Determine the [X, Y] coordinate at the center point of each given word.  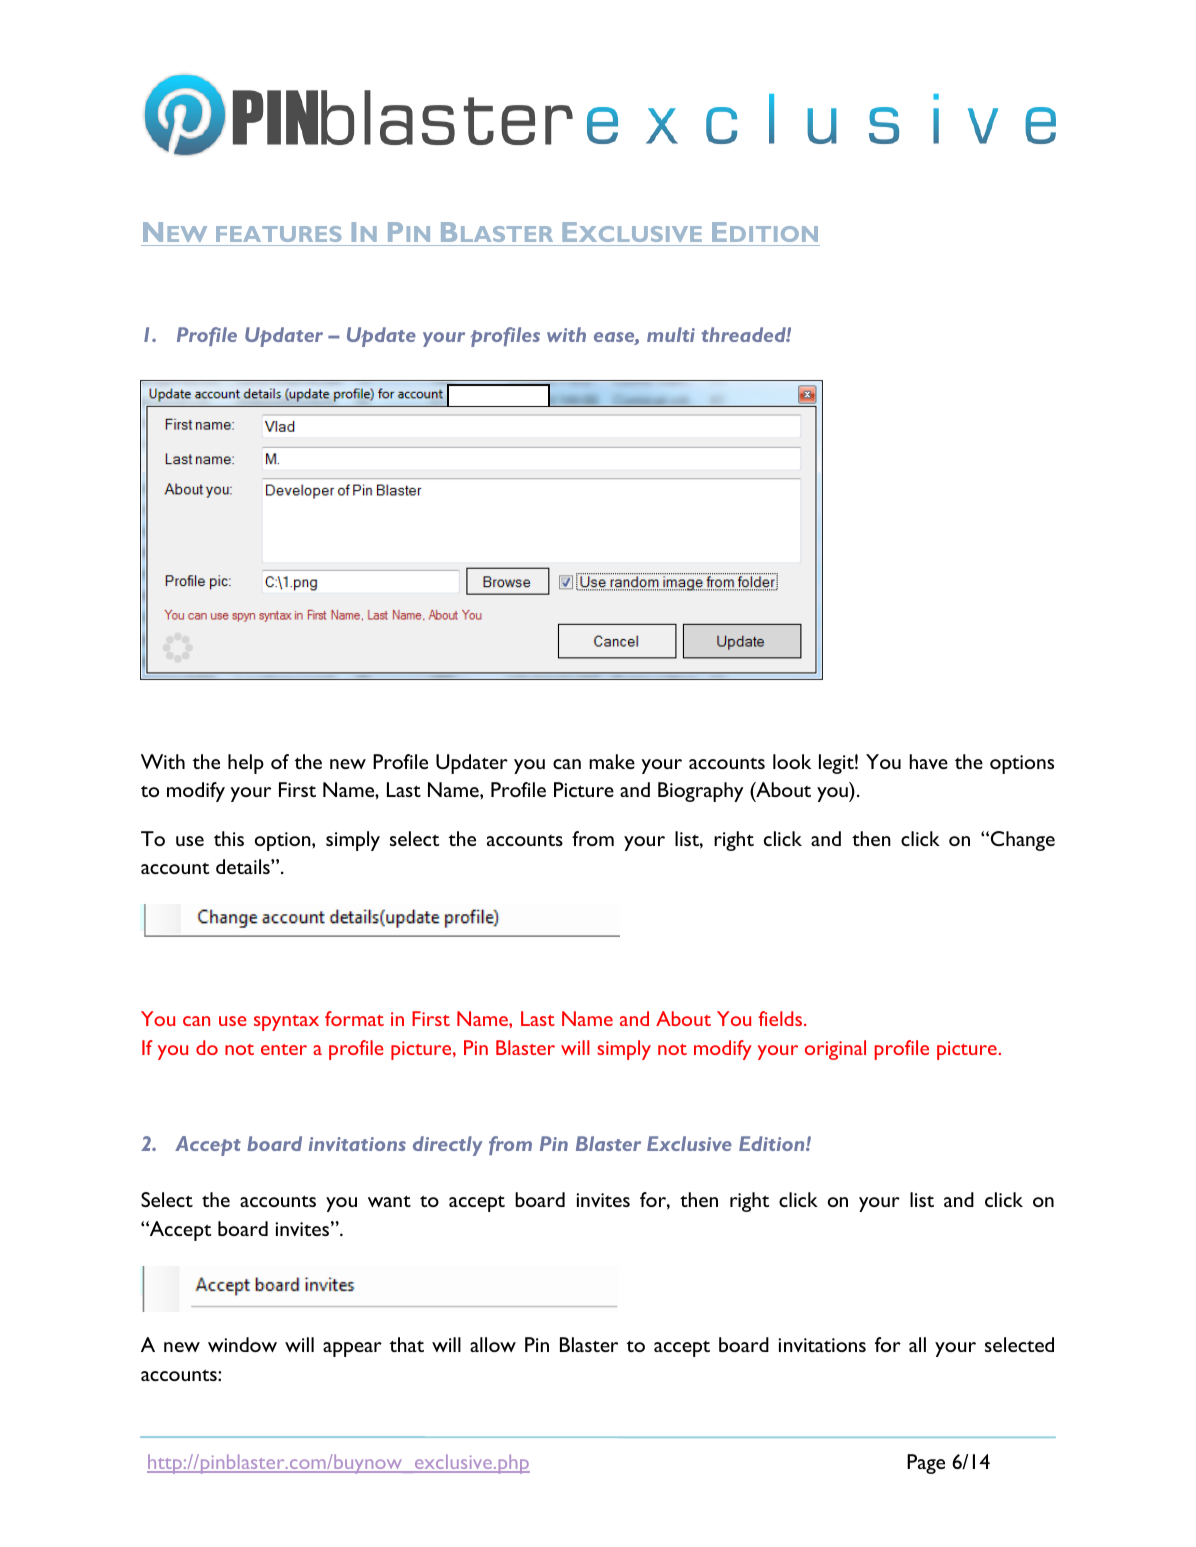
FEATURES [278, 234]
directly [448, 1146]
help [246, 764]
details [244, 866]
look [792, 761]
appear [352, 1349]
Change [1023, 841]
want [389, 1201]
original [835, 1050]
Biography [701, 792]
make [612, 761]
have [929, 761]
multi [671, 334]
